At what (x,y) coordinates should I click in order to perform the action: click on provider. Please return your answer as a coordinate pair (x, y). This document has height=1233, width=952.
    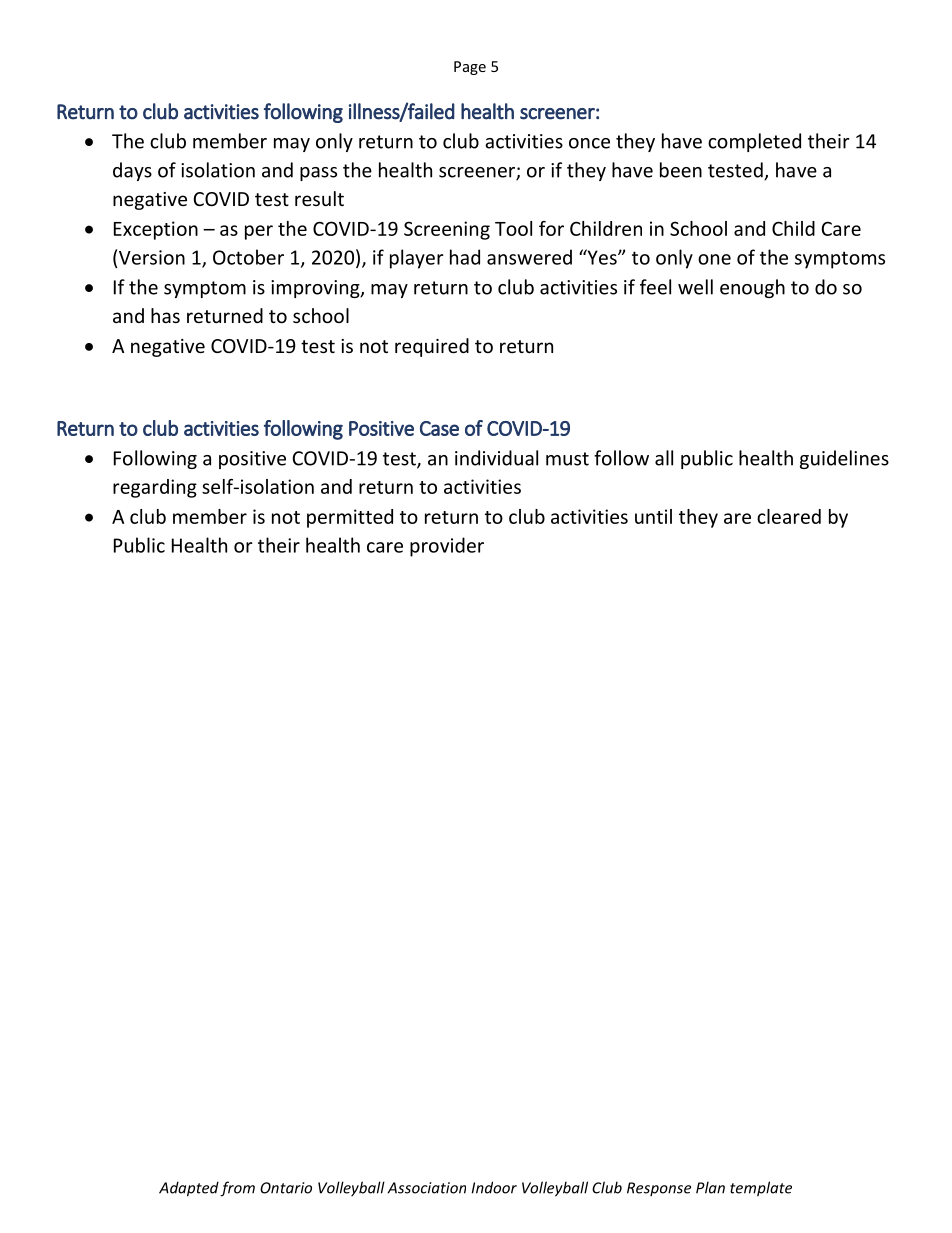
    Looking at the image, I should click on (447, 547).
